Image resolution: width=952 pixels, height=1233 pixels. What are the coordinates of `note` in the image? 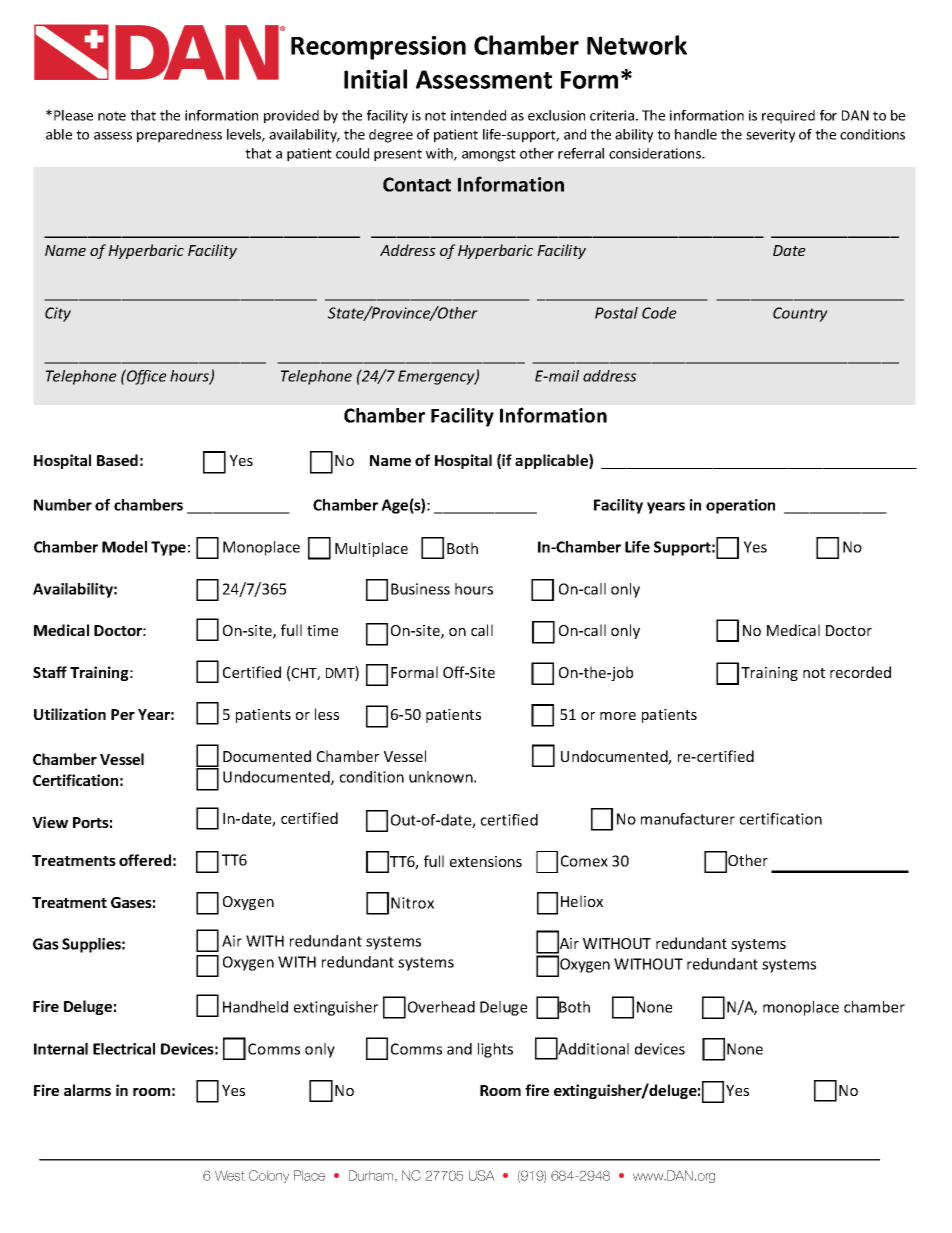 It's located at (112, 116).
